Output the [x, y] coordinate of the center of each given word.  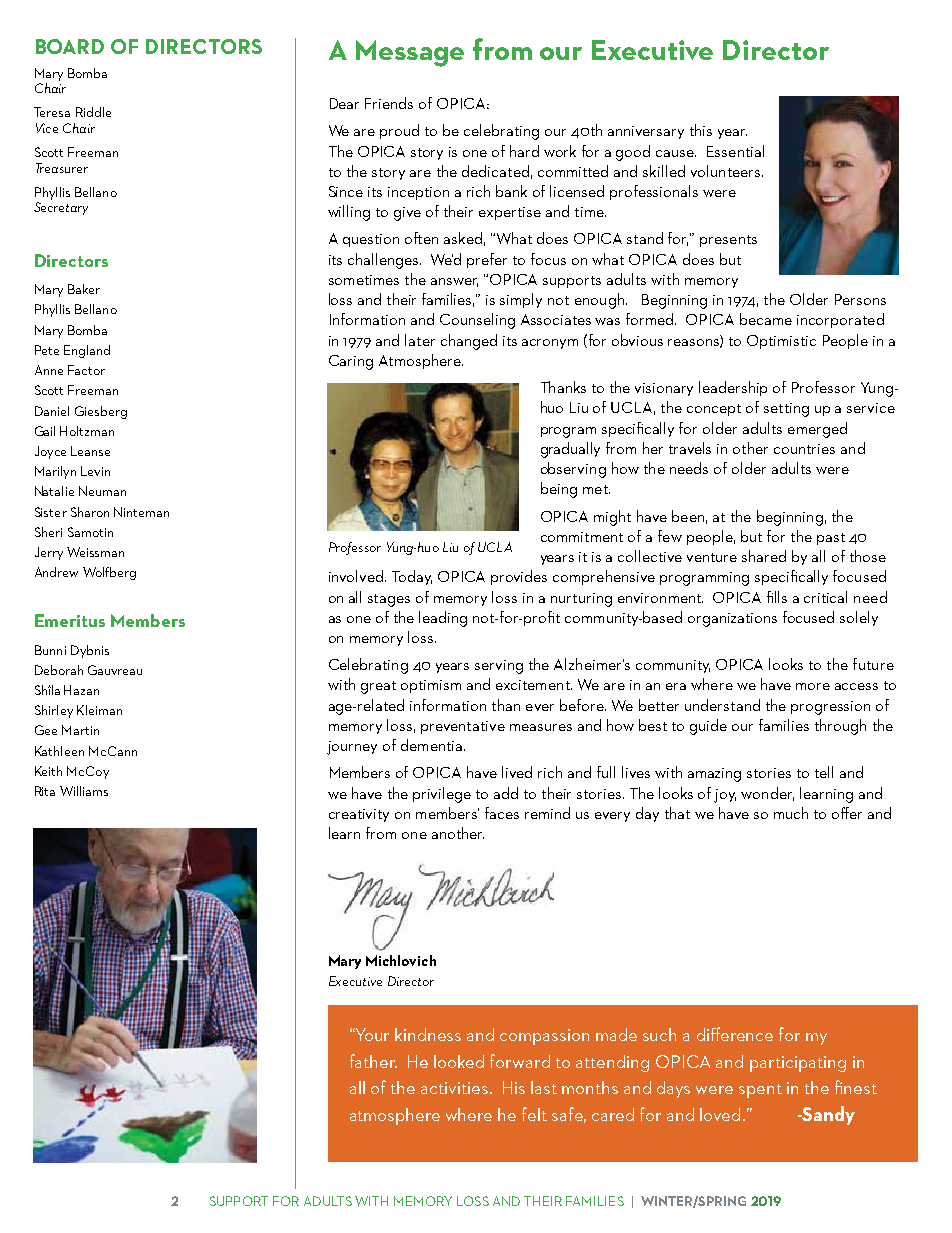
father [373, 1061]
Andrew [56, 572]
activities [456, 1088]
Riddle [93, 112]
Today [412, 577]
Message [410, 53]
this [701, 130]
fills [777, 597]
